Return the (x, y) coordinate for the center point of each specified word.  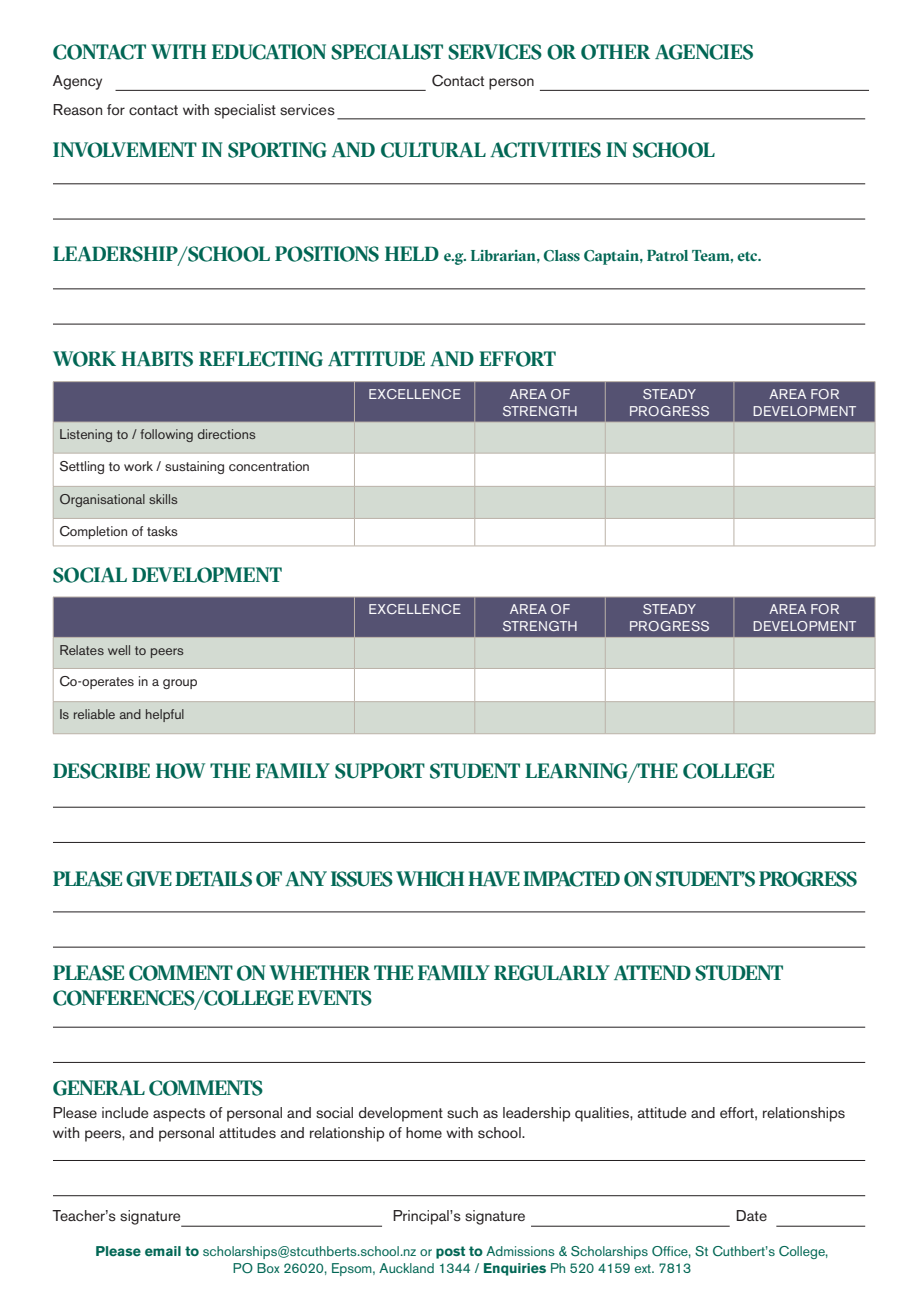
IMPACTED (571, 879)
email (163, 1251)
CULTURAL (433, 150)
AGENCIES (704, 52)
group (180, 684)
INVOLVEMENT (125, 150)
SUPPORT (380, 771)
